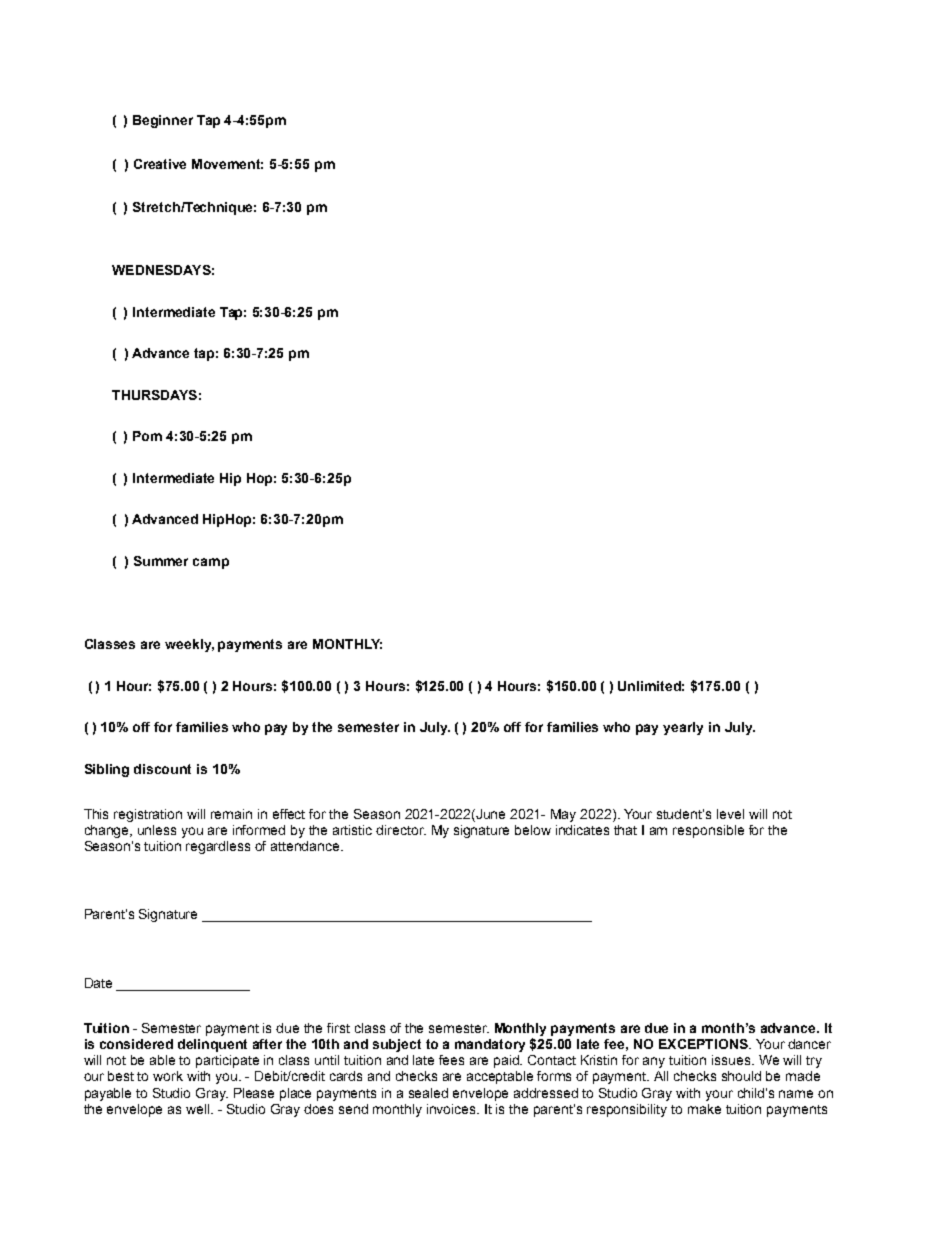  What do you see at coordinates (683, 728) in the document?
I see `yearly` at bounding box center [683, 728].
